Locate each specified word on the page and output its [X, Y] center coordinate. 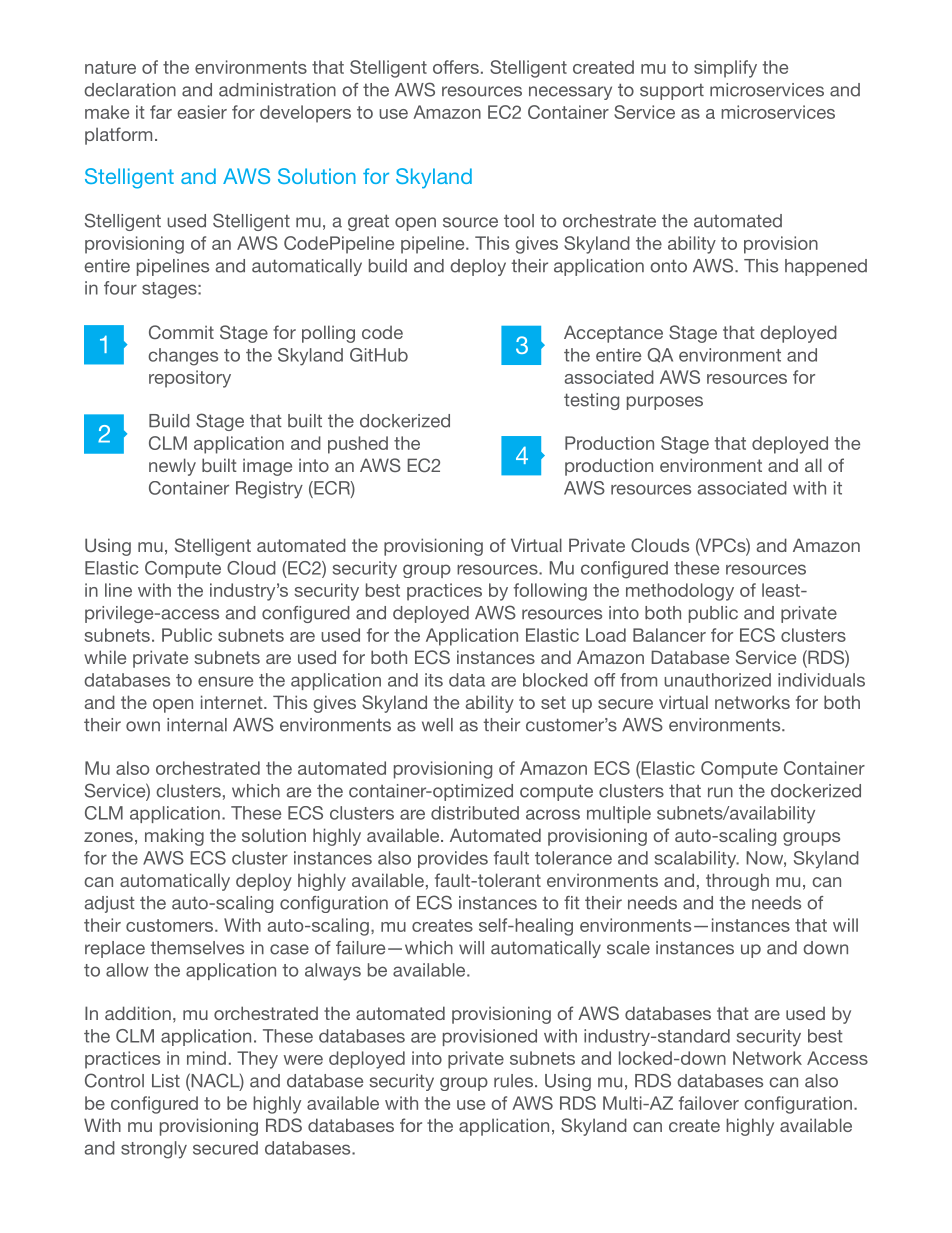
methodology [680, 592]
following [550, 592]
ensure [225, 681]
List [166, 1081]
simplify [725, 69]
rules [513, 1081]
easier [202, 112]
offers [456, 67]
